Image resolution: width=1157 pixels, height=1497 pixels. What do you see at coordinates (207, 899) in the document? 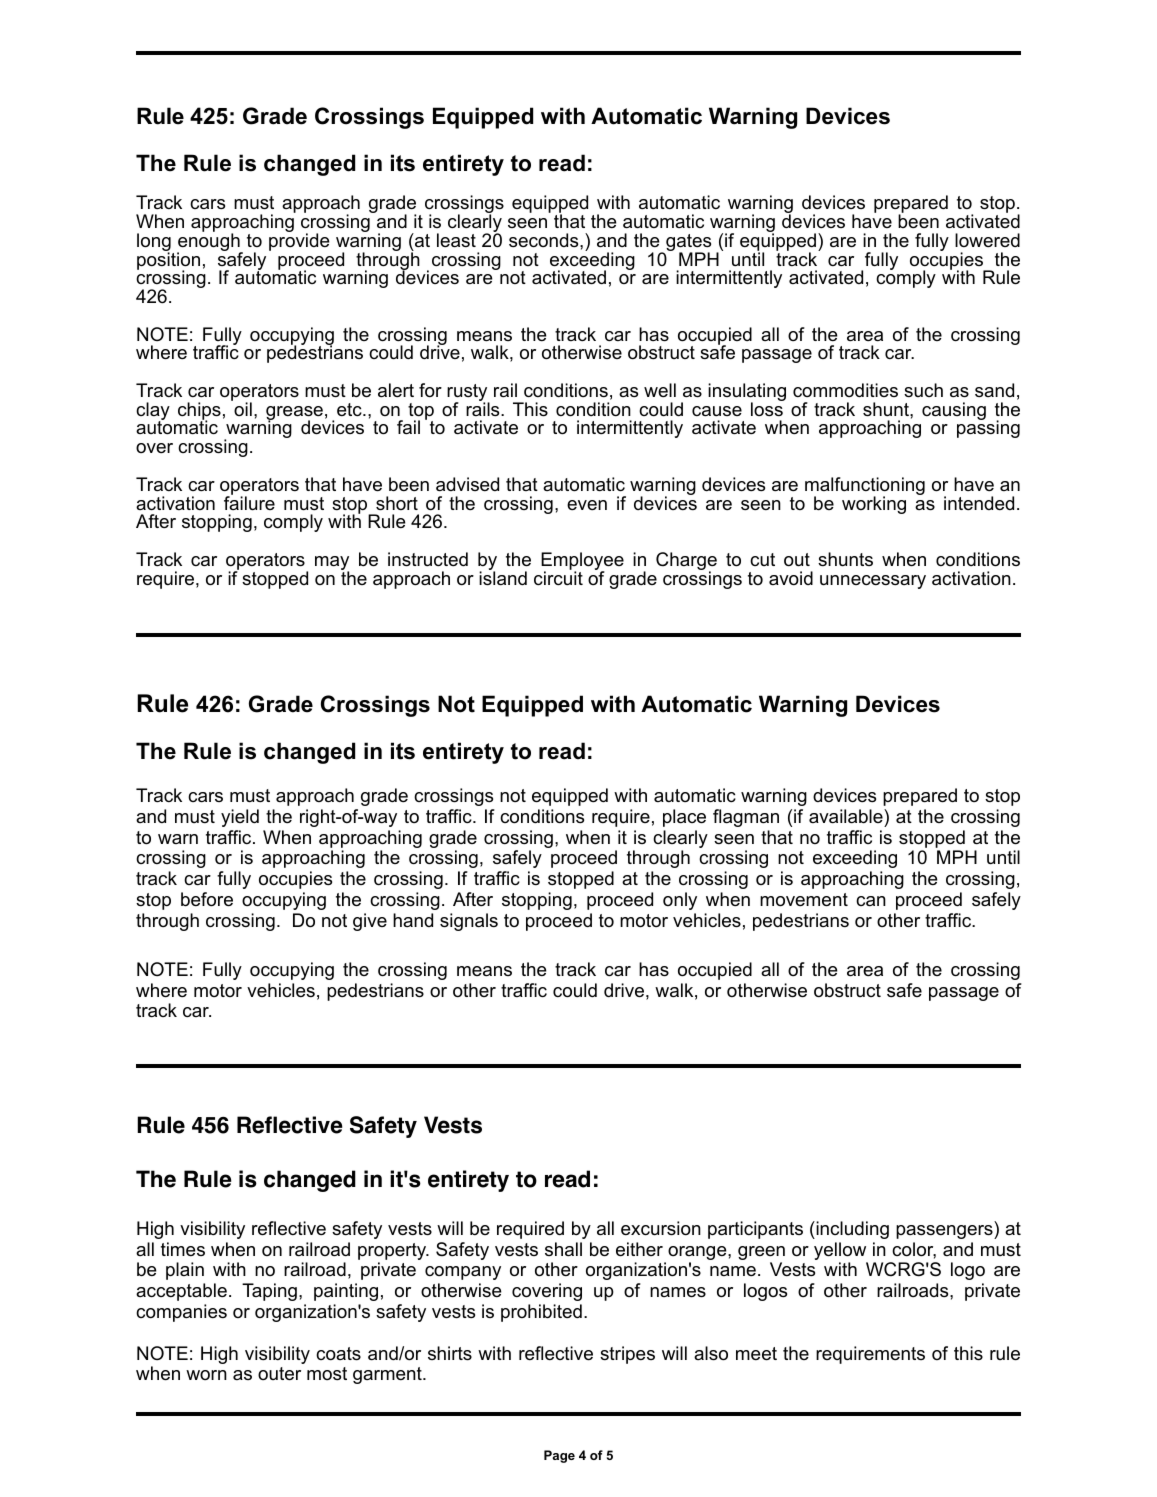
I see `before` at bounding box center [207, 899].
